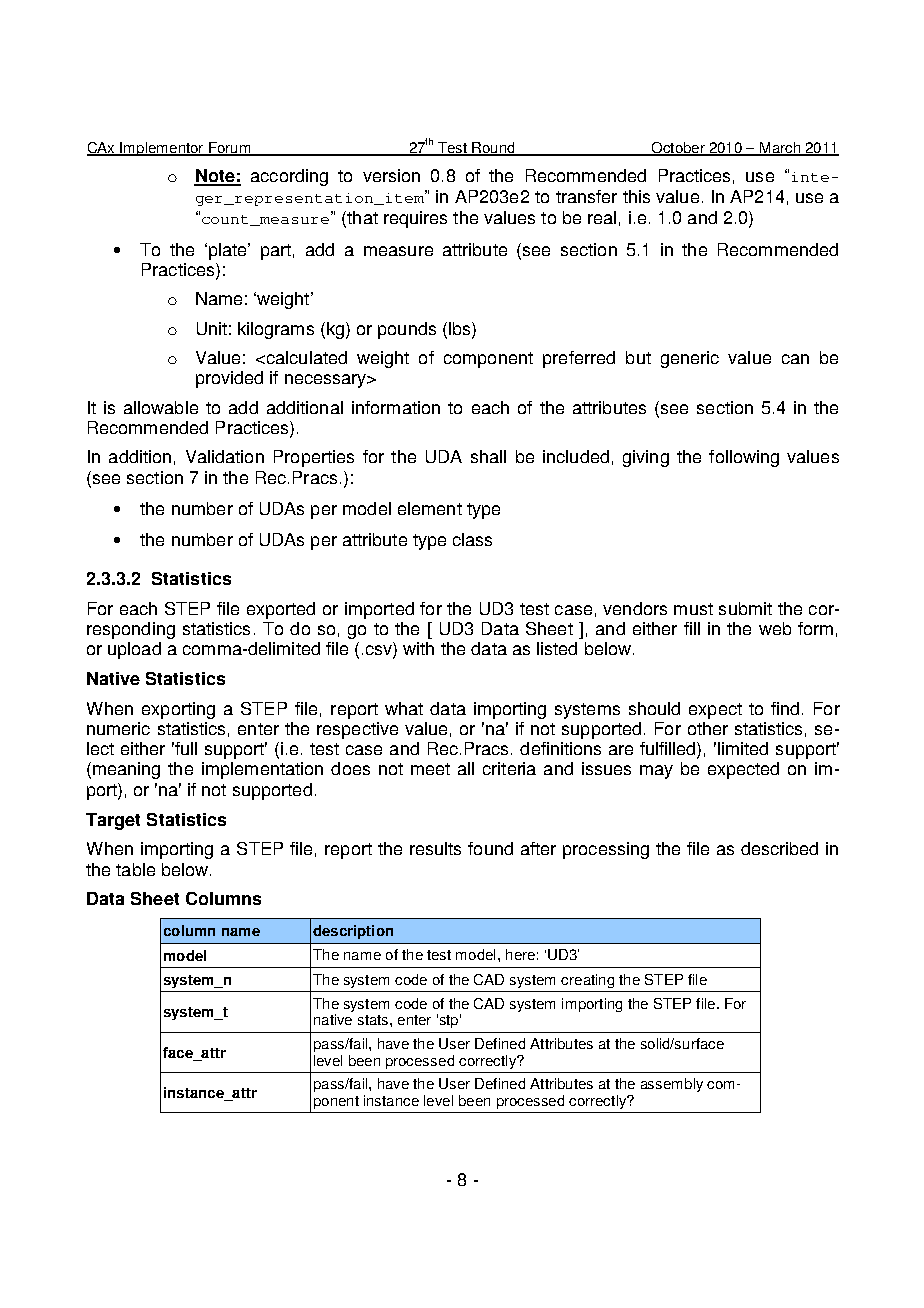 The image size is (924, 1308). I want to click on implementation, so click(262, 770).
